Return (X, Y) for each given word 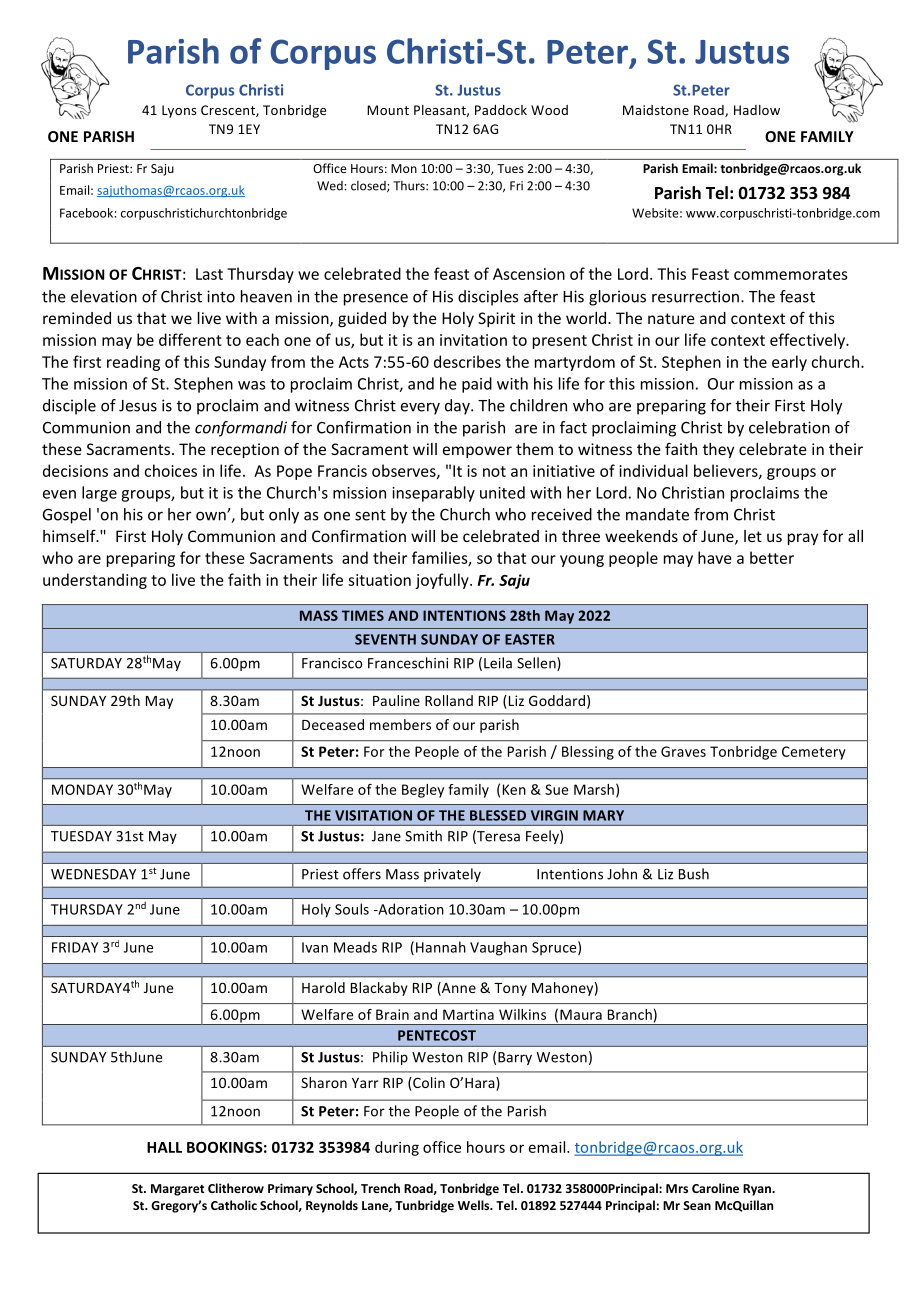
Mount (388, 110)
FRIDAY (75, 947)
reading (133, 363)
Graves (683, 751)
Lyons (179, 111)
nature (671, 318)
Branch (630, 1014)
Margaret (177, 1190)
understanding (95, 581)
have (715, 557)
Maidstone (656, 110)
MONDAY (82, 789)
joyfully (443, 581)
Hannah (441, 947)
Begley (423, 791)
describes (467, 361)
